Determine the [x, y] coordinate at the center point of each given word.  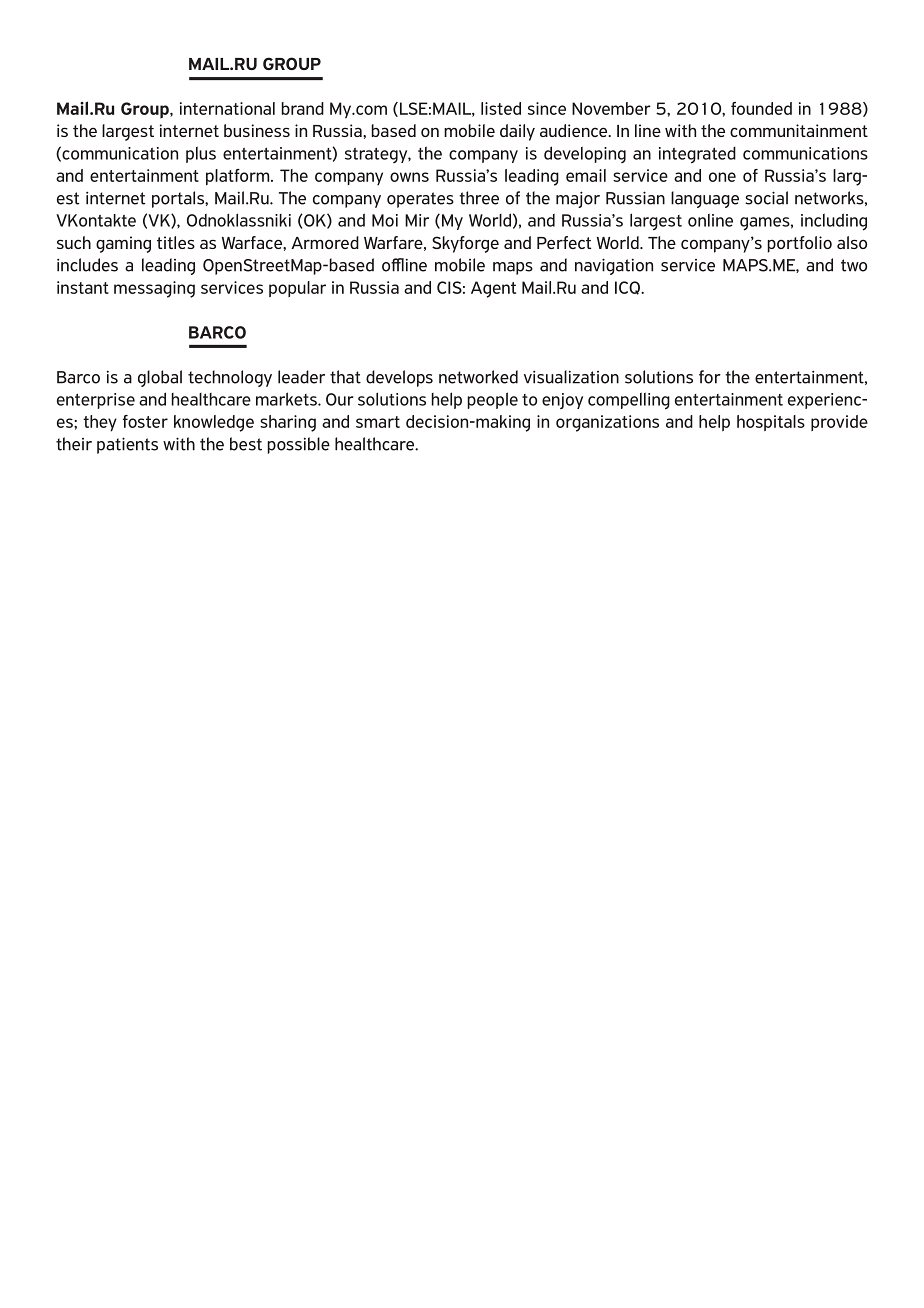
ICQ [628, 288]
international [227, 108]
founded [761, 108]
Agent [493, 289]
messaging [154, 289]
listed [501, 108]
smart [378, 422]
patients [127, 445]
